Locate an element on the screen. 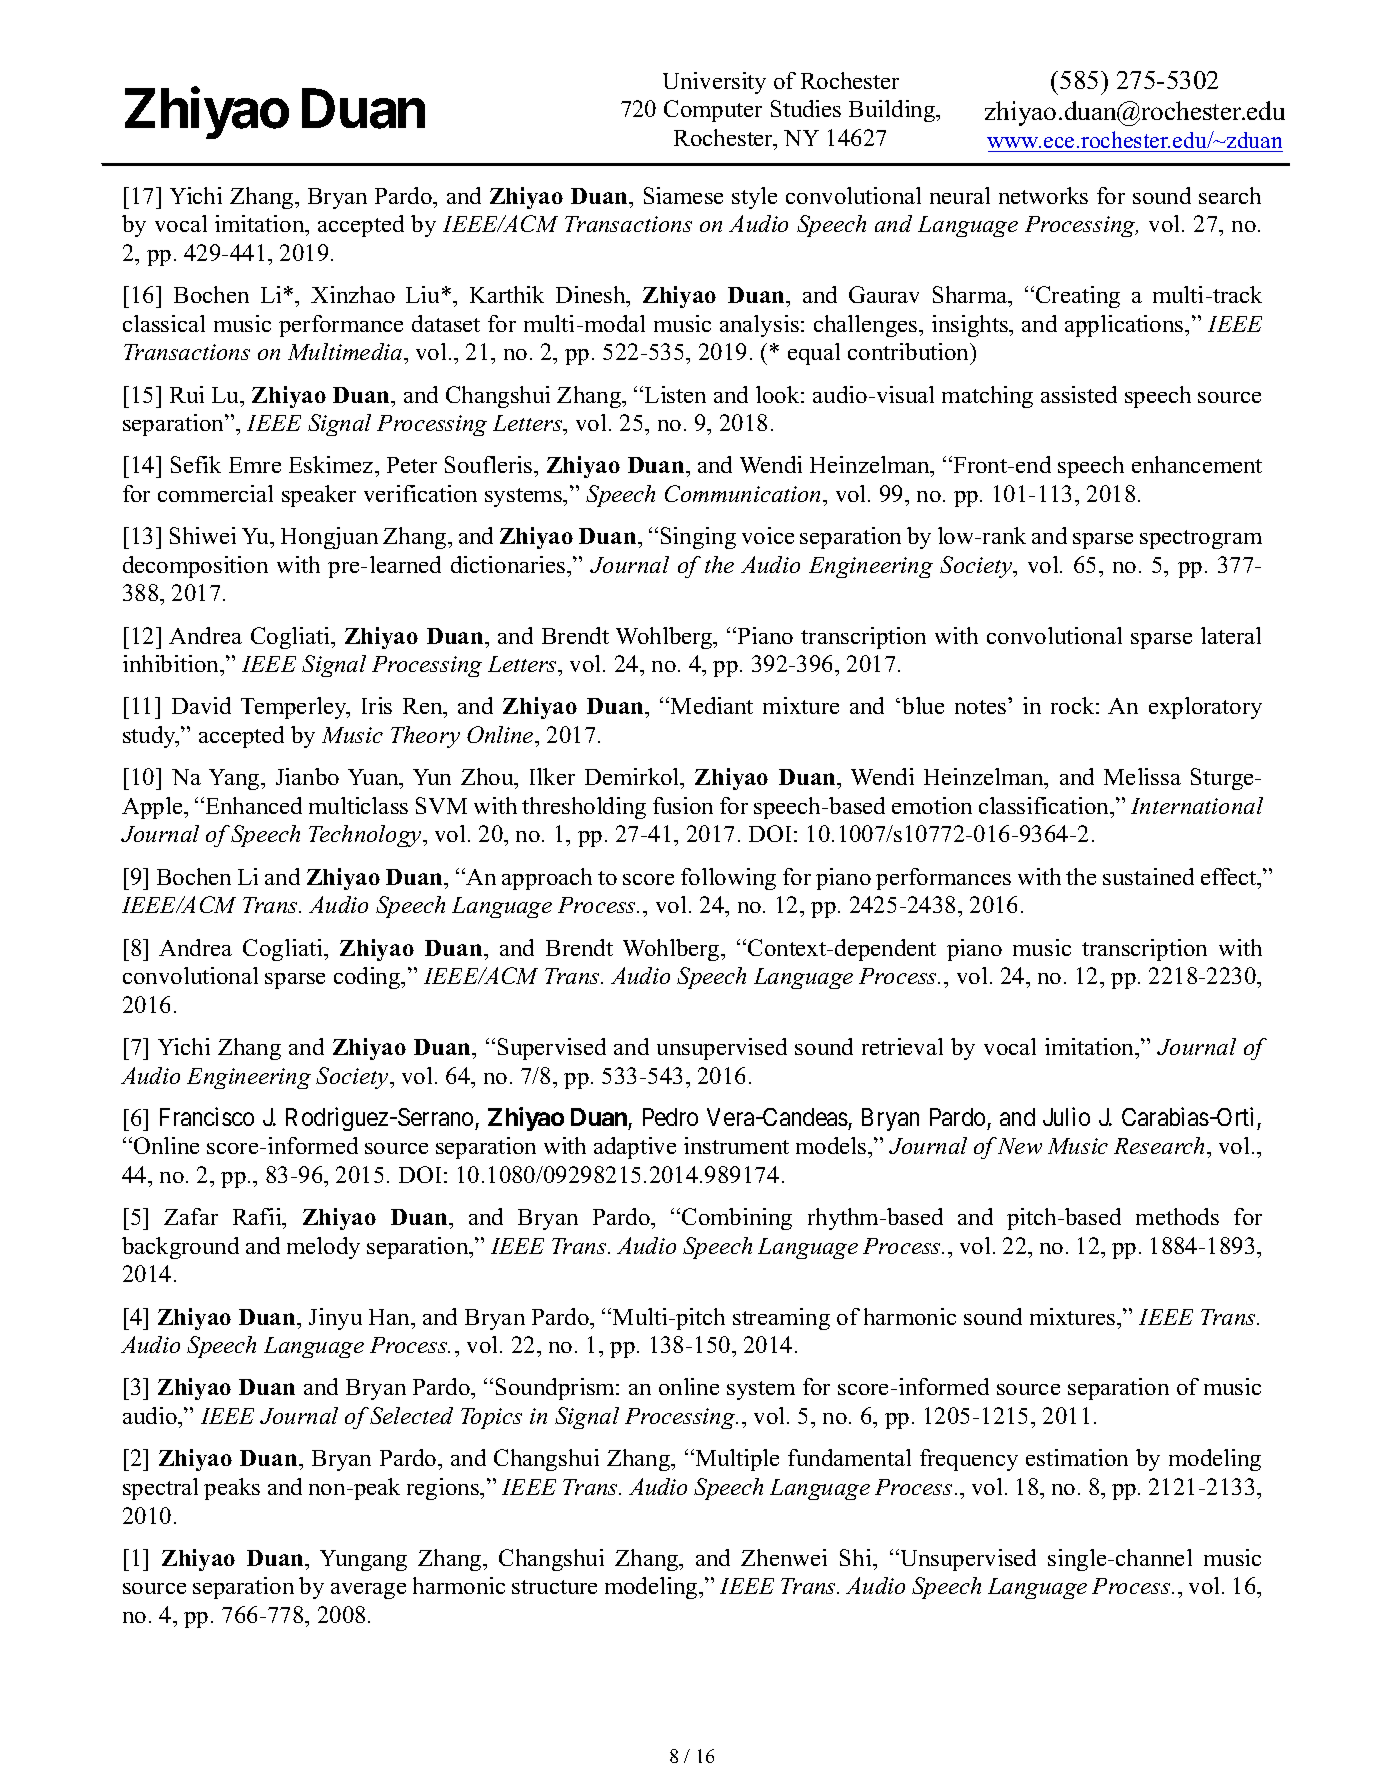 Image resolution: width=1385 pixels, height=1792 pixels. Computer is located at coordinates (713, 111).
